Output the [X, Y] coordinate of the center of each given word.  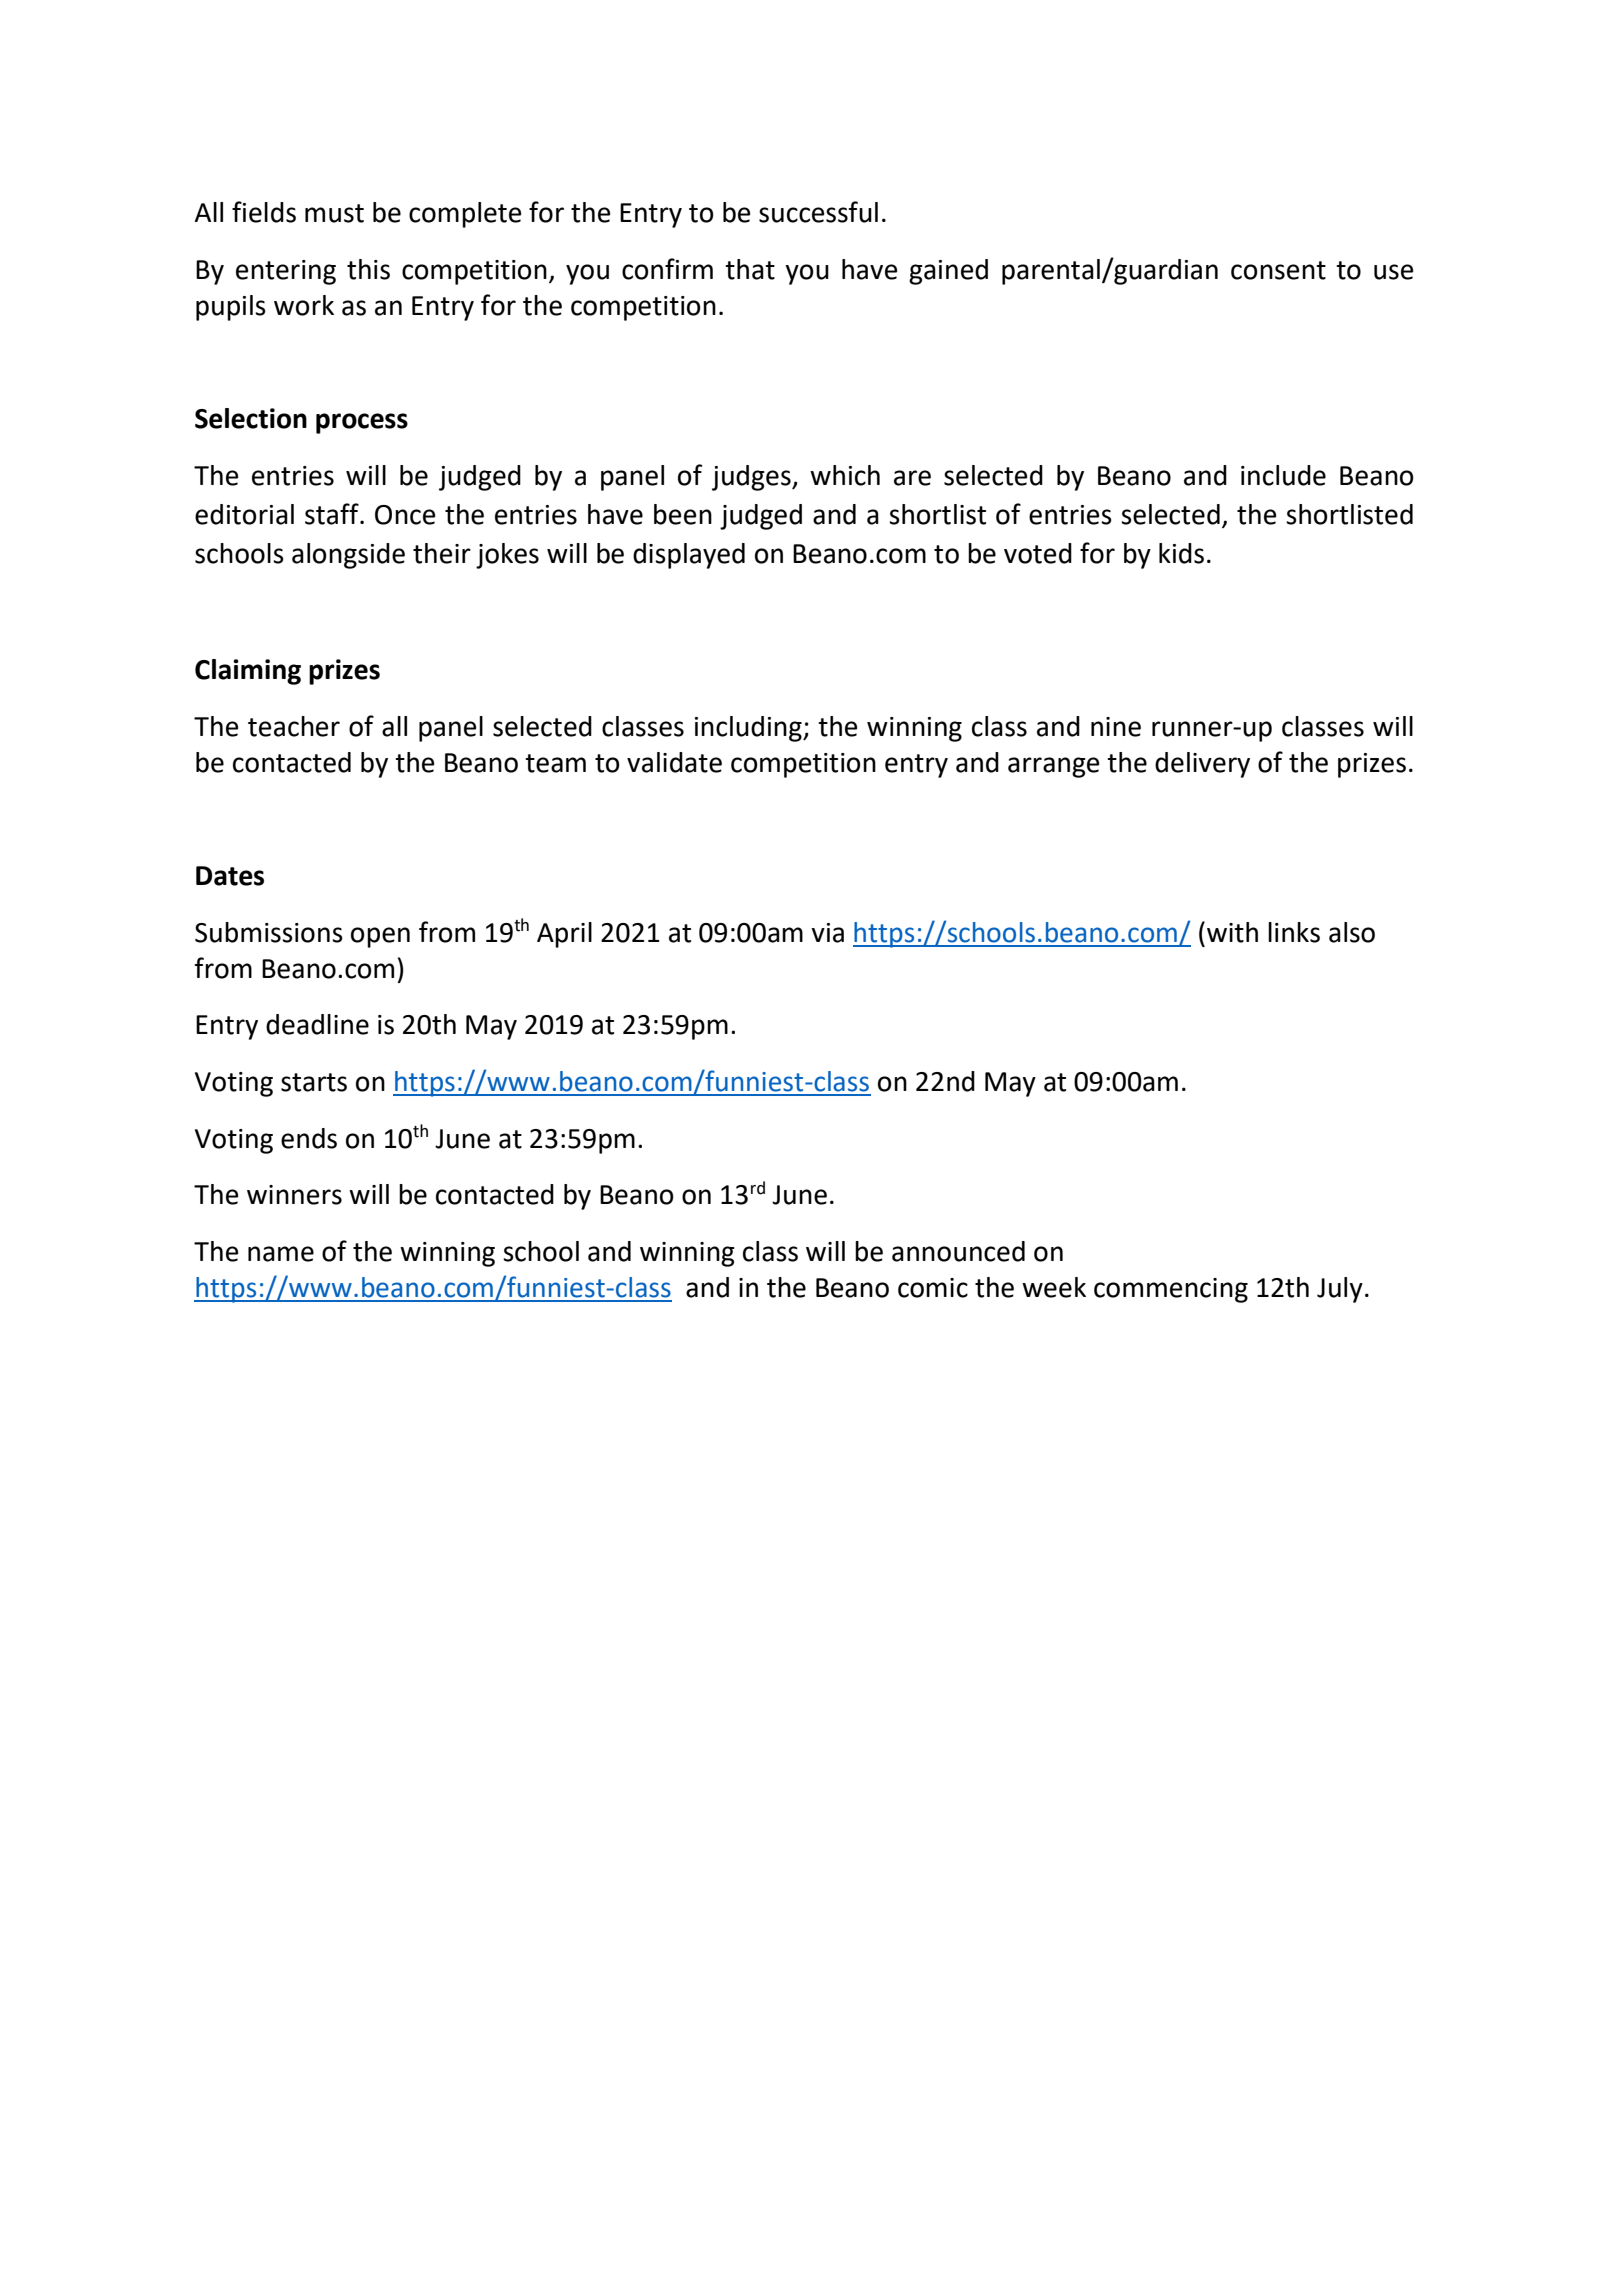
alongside [348, 556]
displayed [689, 556]
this [368, 269]
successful [818, 212]
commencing [1171, 1290]
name [281, 1254]
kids [1181, 553]
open [380, 937]
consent [1278, 270]
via [827, 933]
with [1232, 932]
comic [933, 1288]
